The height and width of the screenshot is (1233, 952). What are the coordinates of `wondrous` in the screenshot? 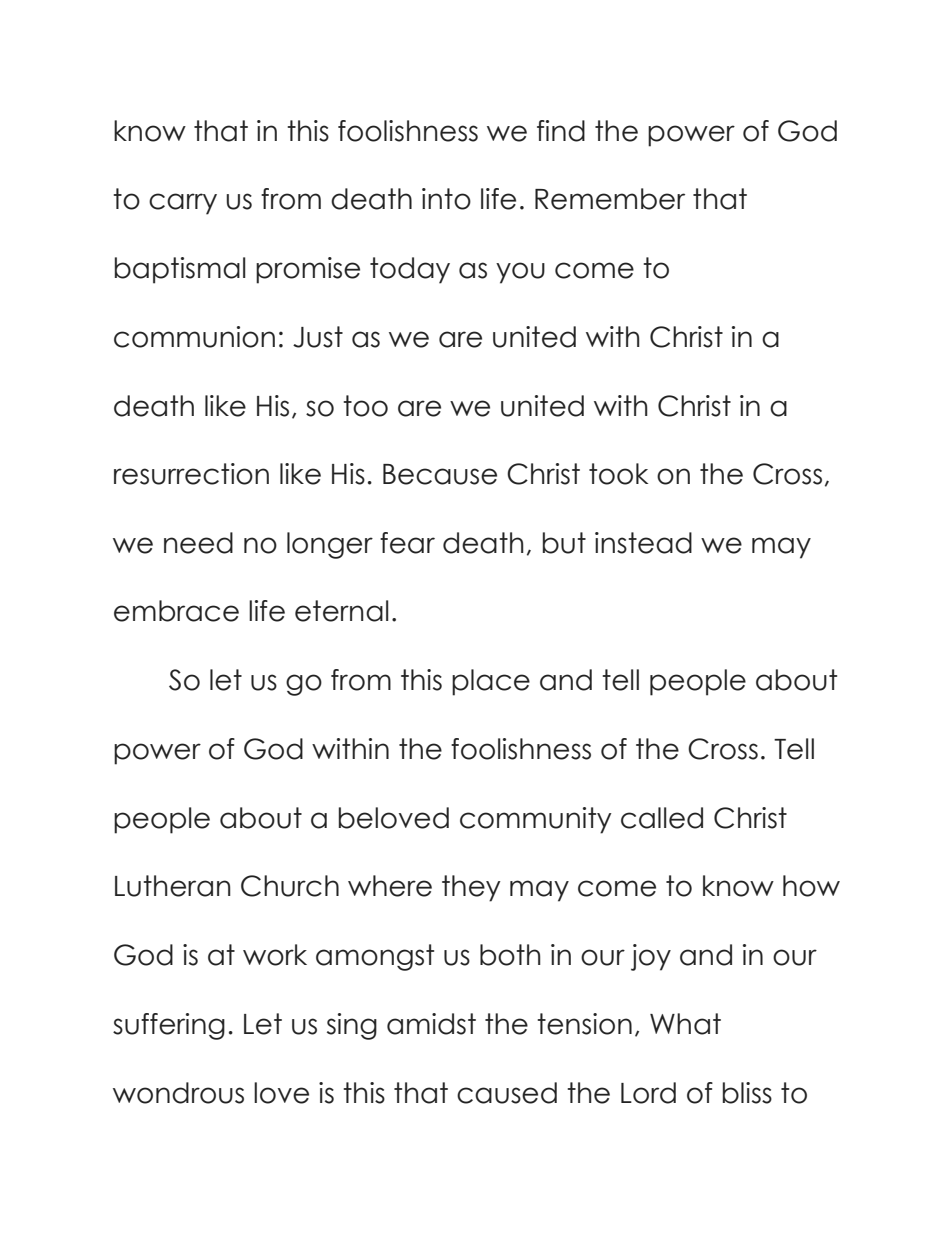 It's located at (178, 1093).
